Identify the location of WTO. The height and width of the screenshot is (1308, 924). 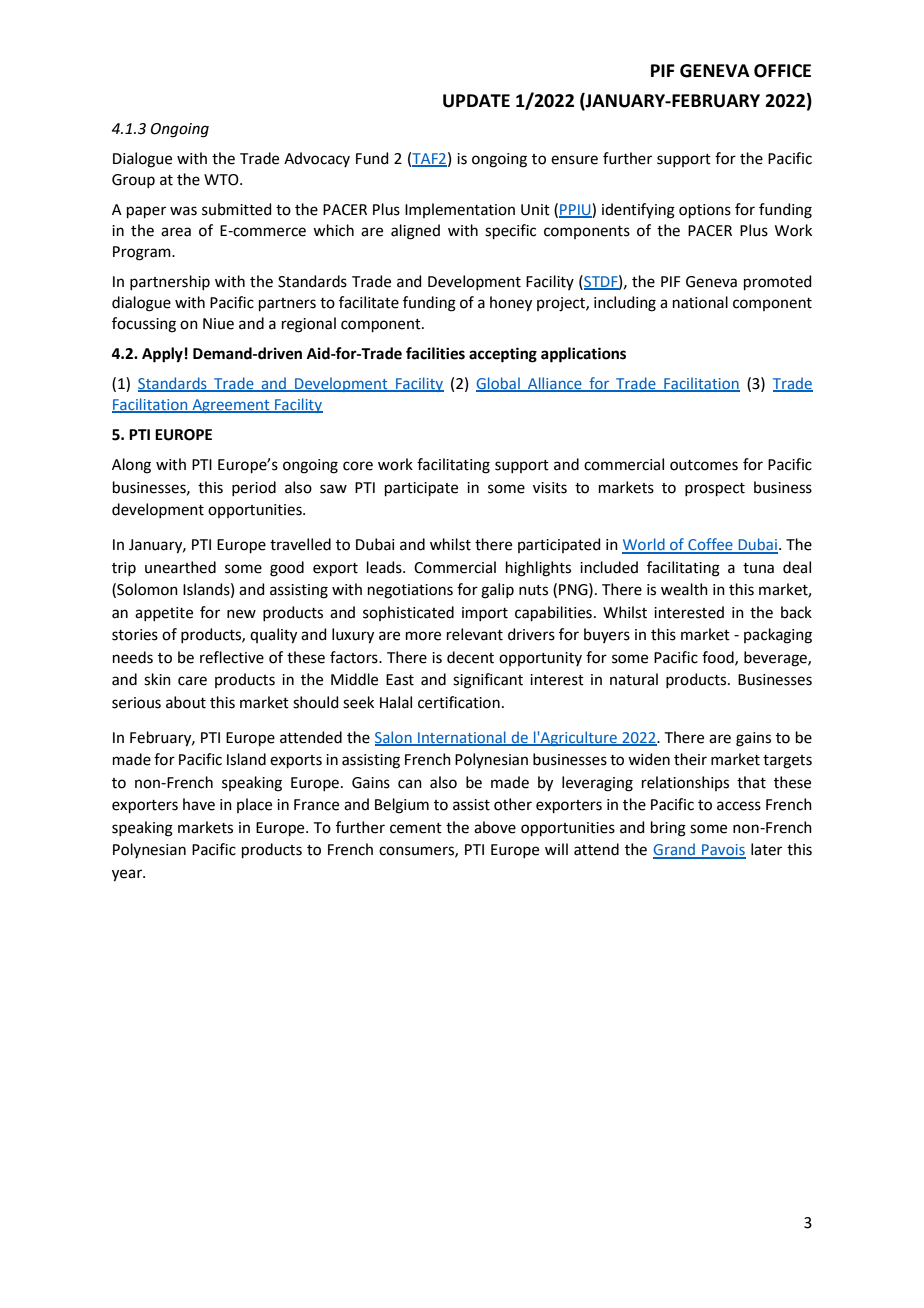
(222, 180).
